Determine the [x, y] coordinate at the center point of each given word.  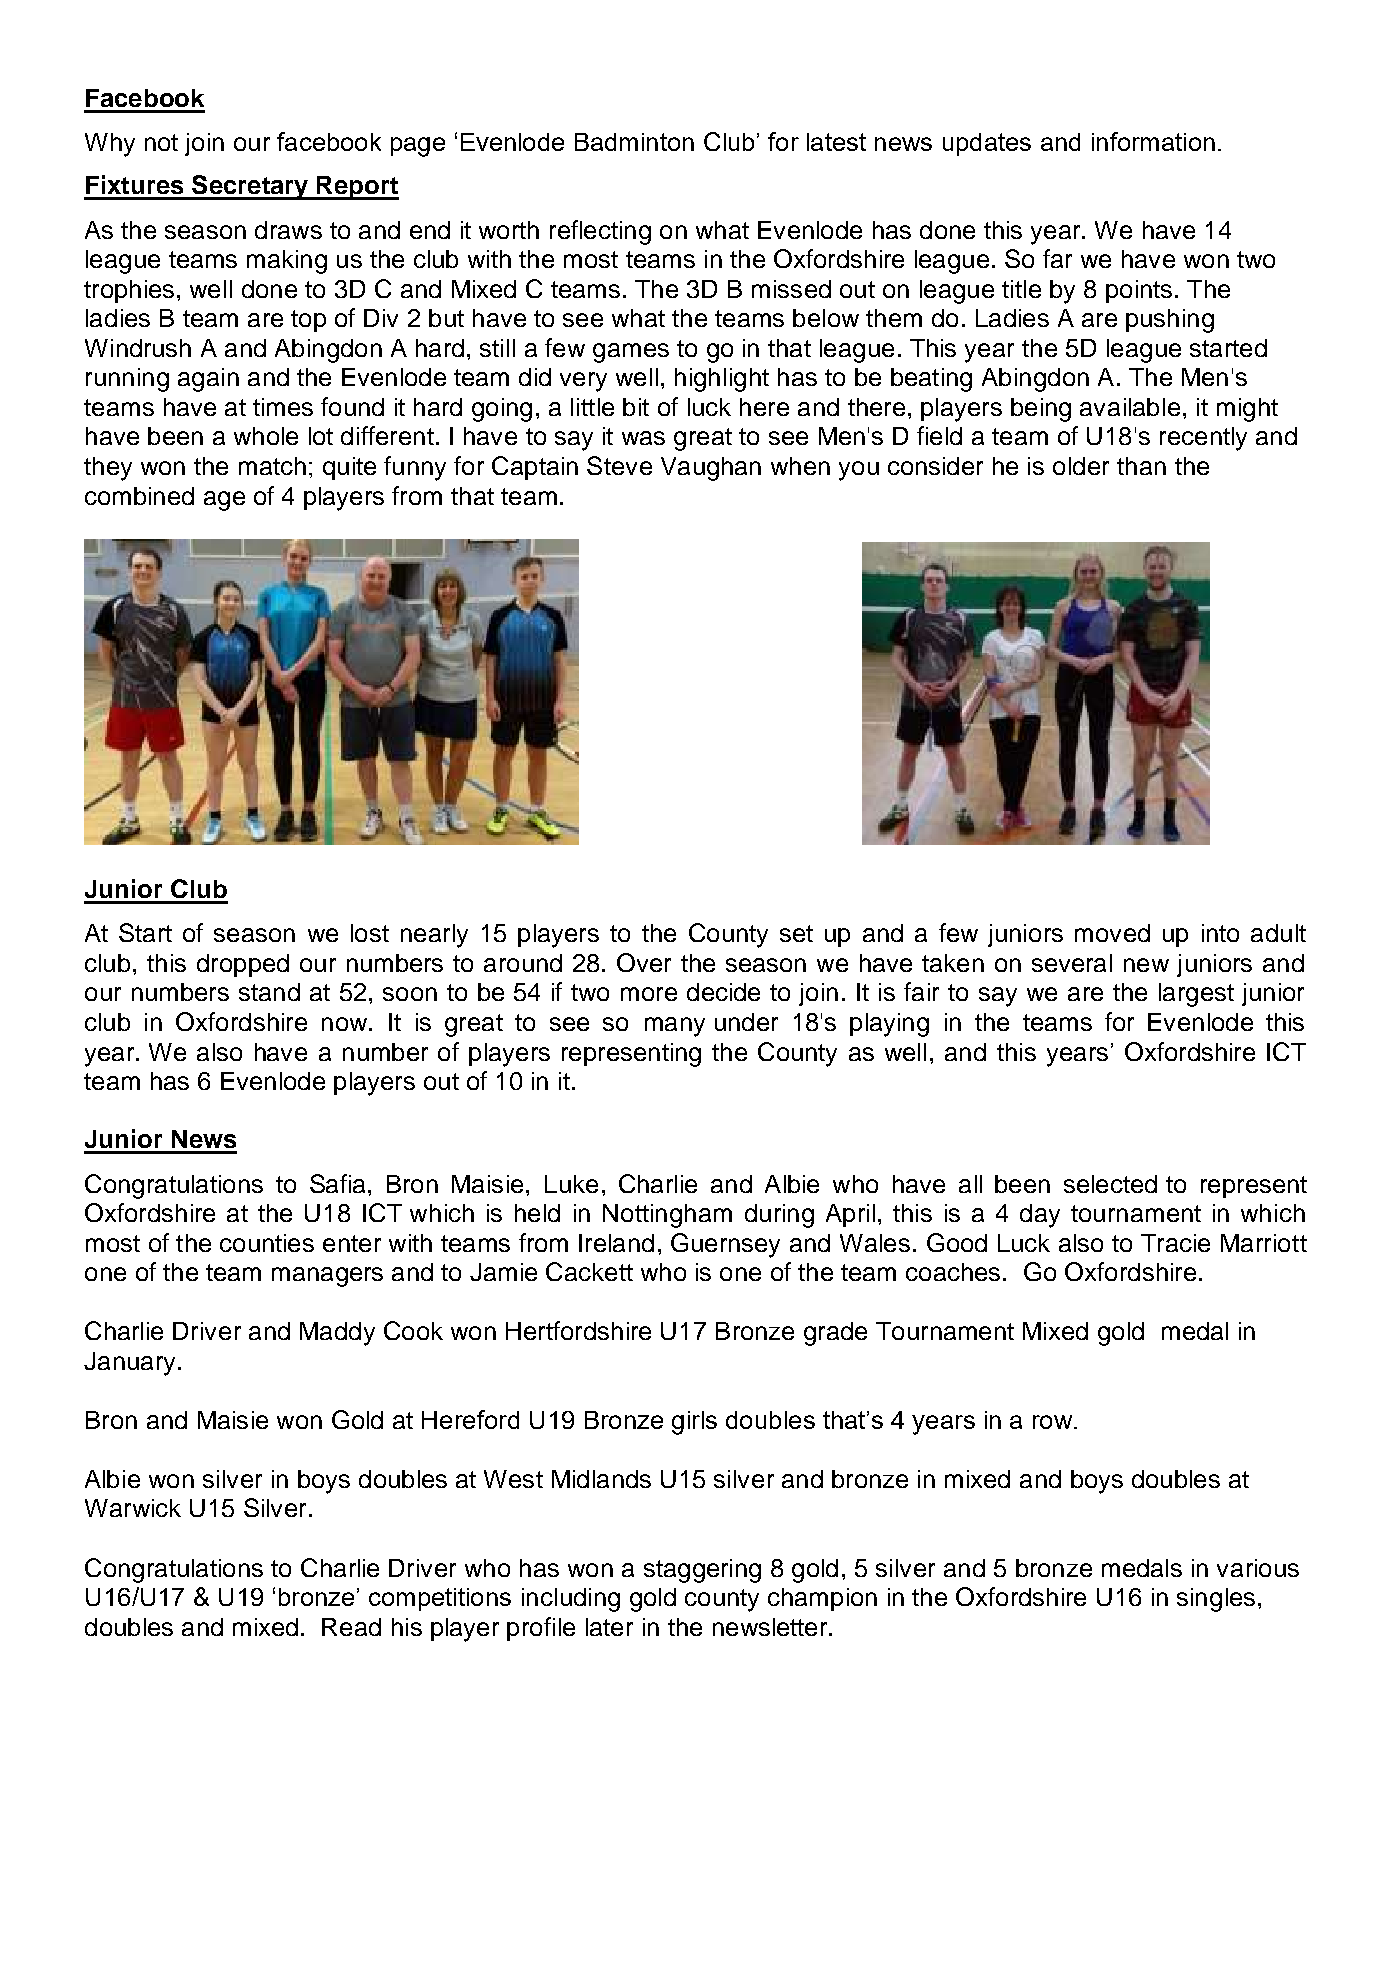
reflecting [600, 232]
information [1153, 141]
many [675, 1027]
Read [351, 1627]
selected [1110, 1184]
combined [139, 496]
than [1141, 466]
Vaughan [711, 469]
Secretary [250, 187]
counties [267, 1243]
